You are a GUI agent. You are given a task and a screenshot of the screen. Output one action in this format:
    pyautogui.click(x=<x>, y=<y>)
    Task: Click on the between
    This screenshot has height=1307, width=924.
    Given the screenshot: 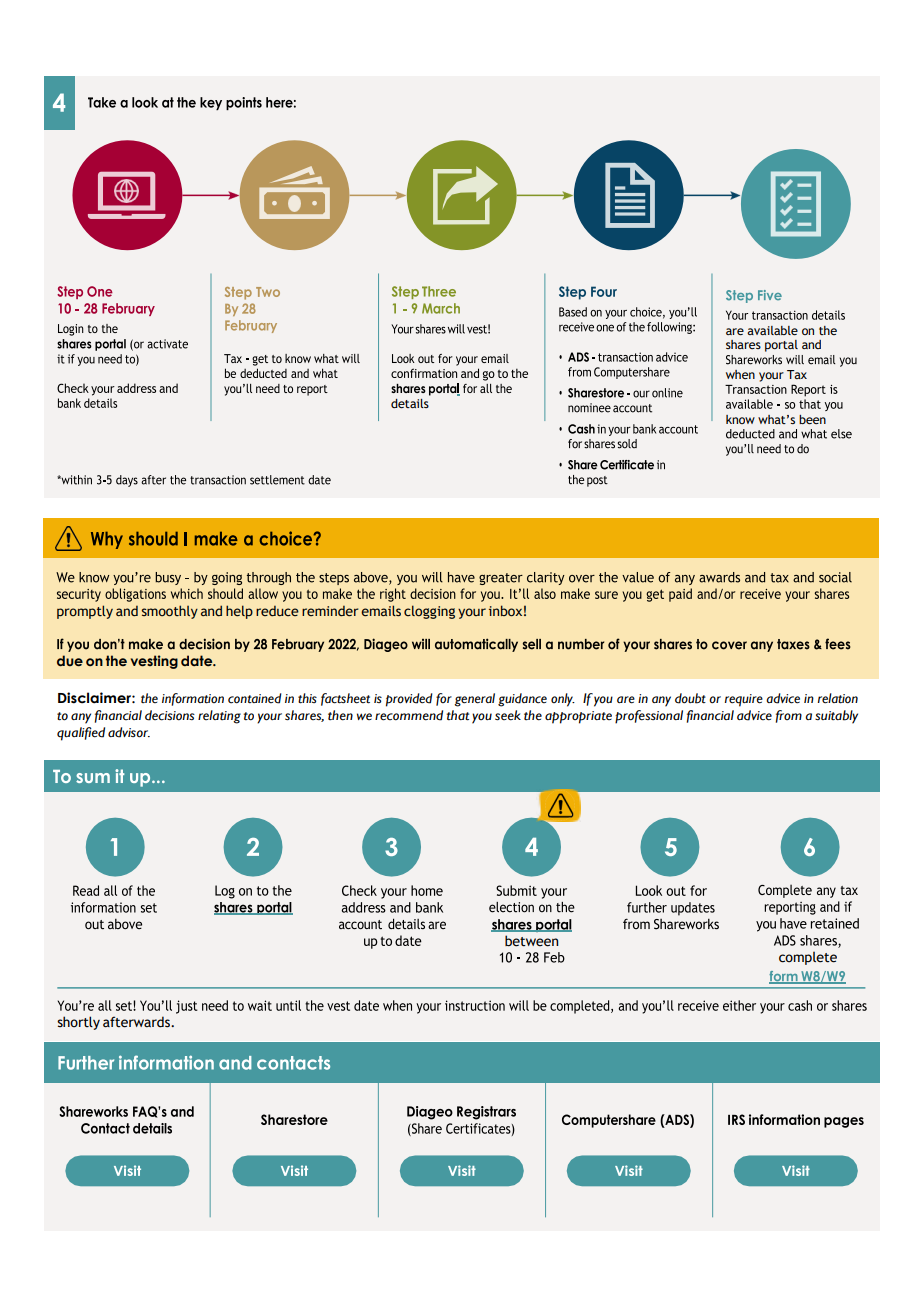 What is the action you would take?
    pyautogui.click(x=531, y=941)
